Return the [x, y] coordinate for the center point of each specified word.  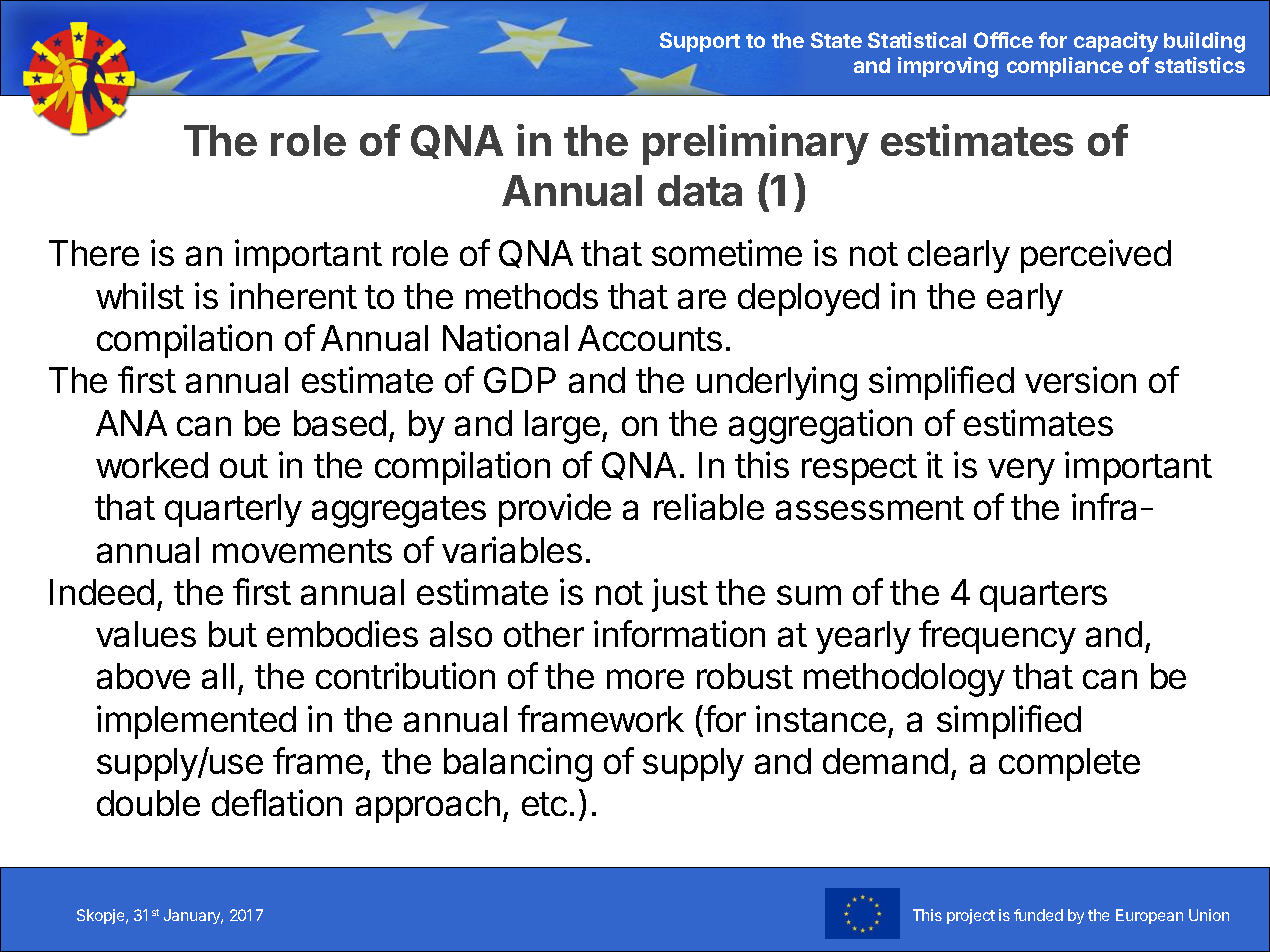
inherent [293, 295]
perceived [1096, 256]
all [218, 676]
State [836, 40]
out [244, 466]
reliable [709, 506]
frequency [997, 637]
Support [700, 42]
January [193, 916]
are [702, 299]
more [645, 679]
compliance [1065, 67]
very [1021, 471]
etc [544, 804]
